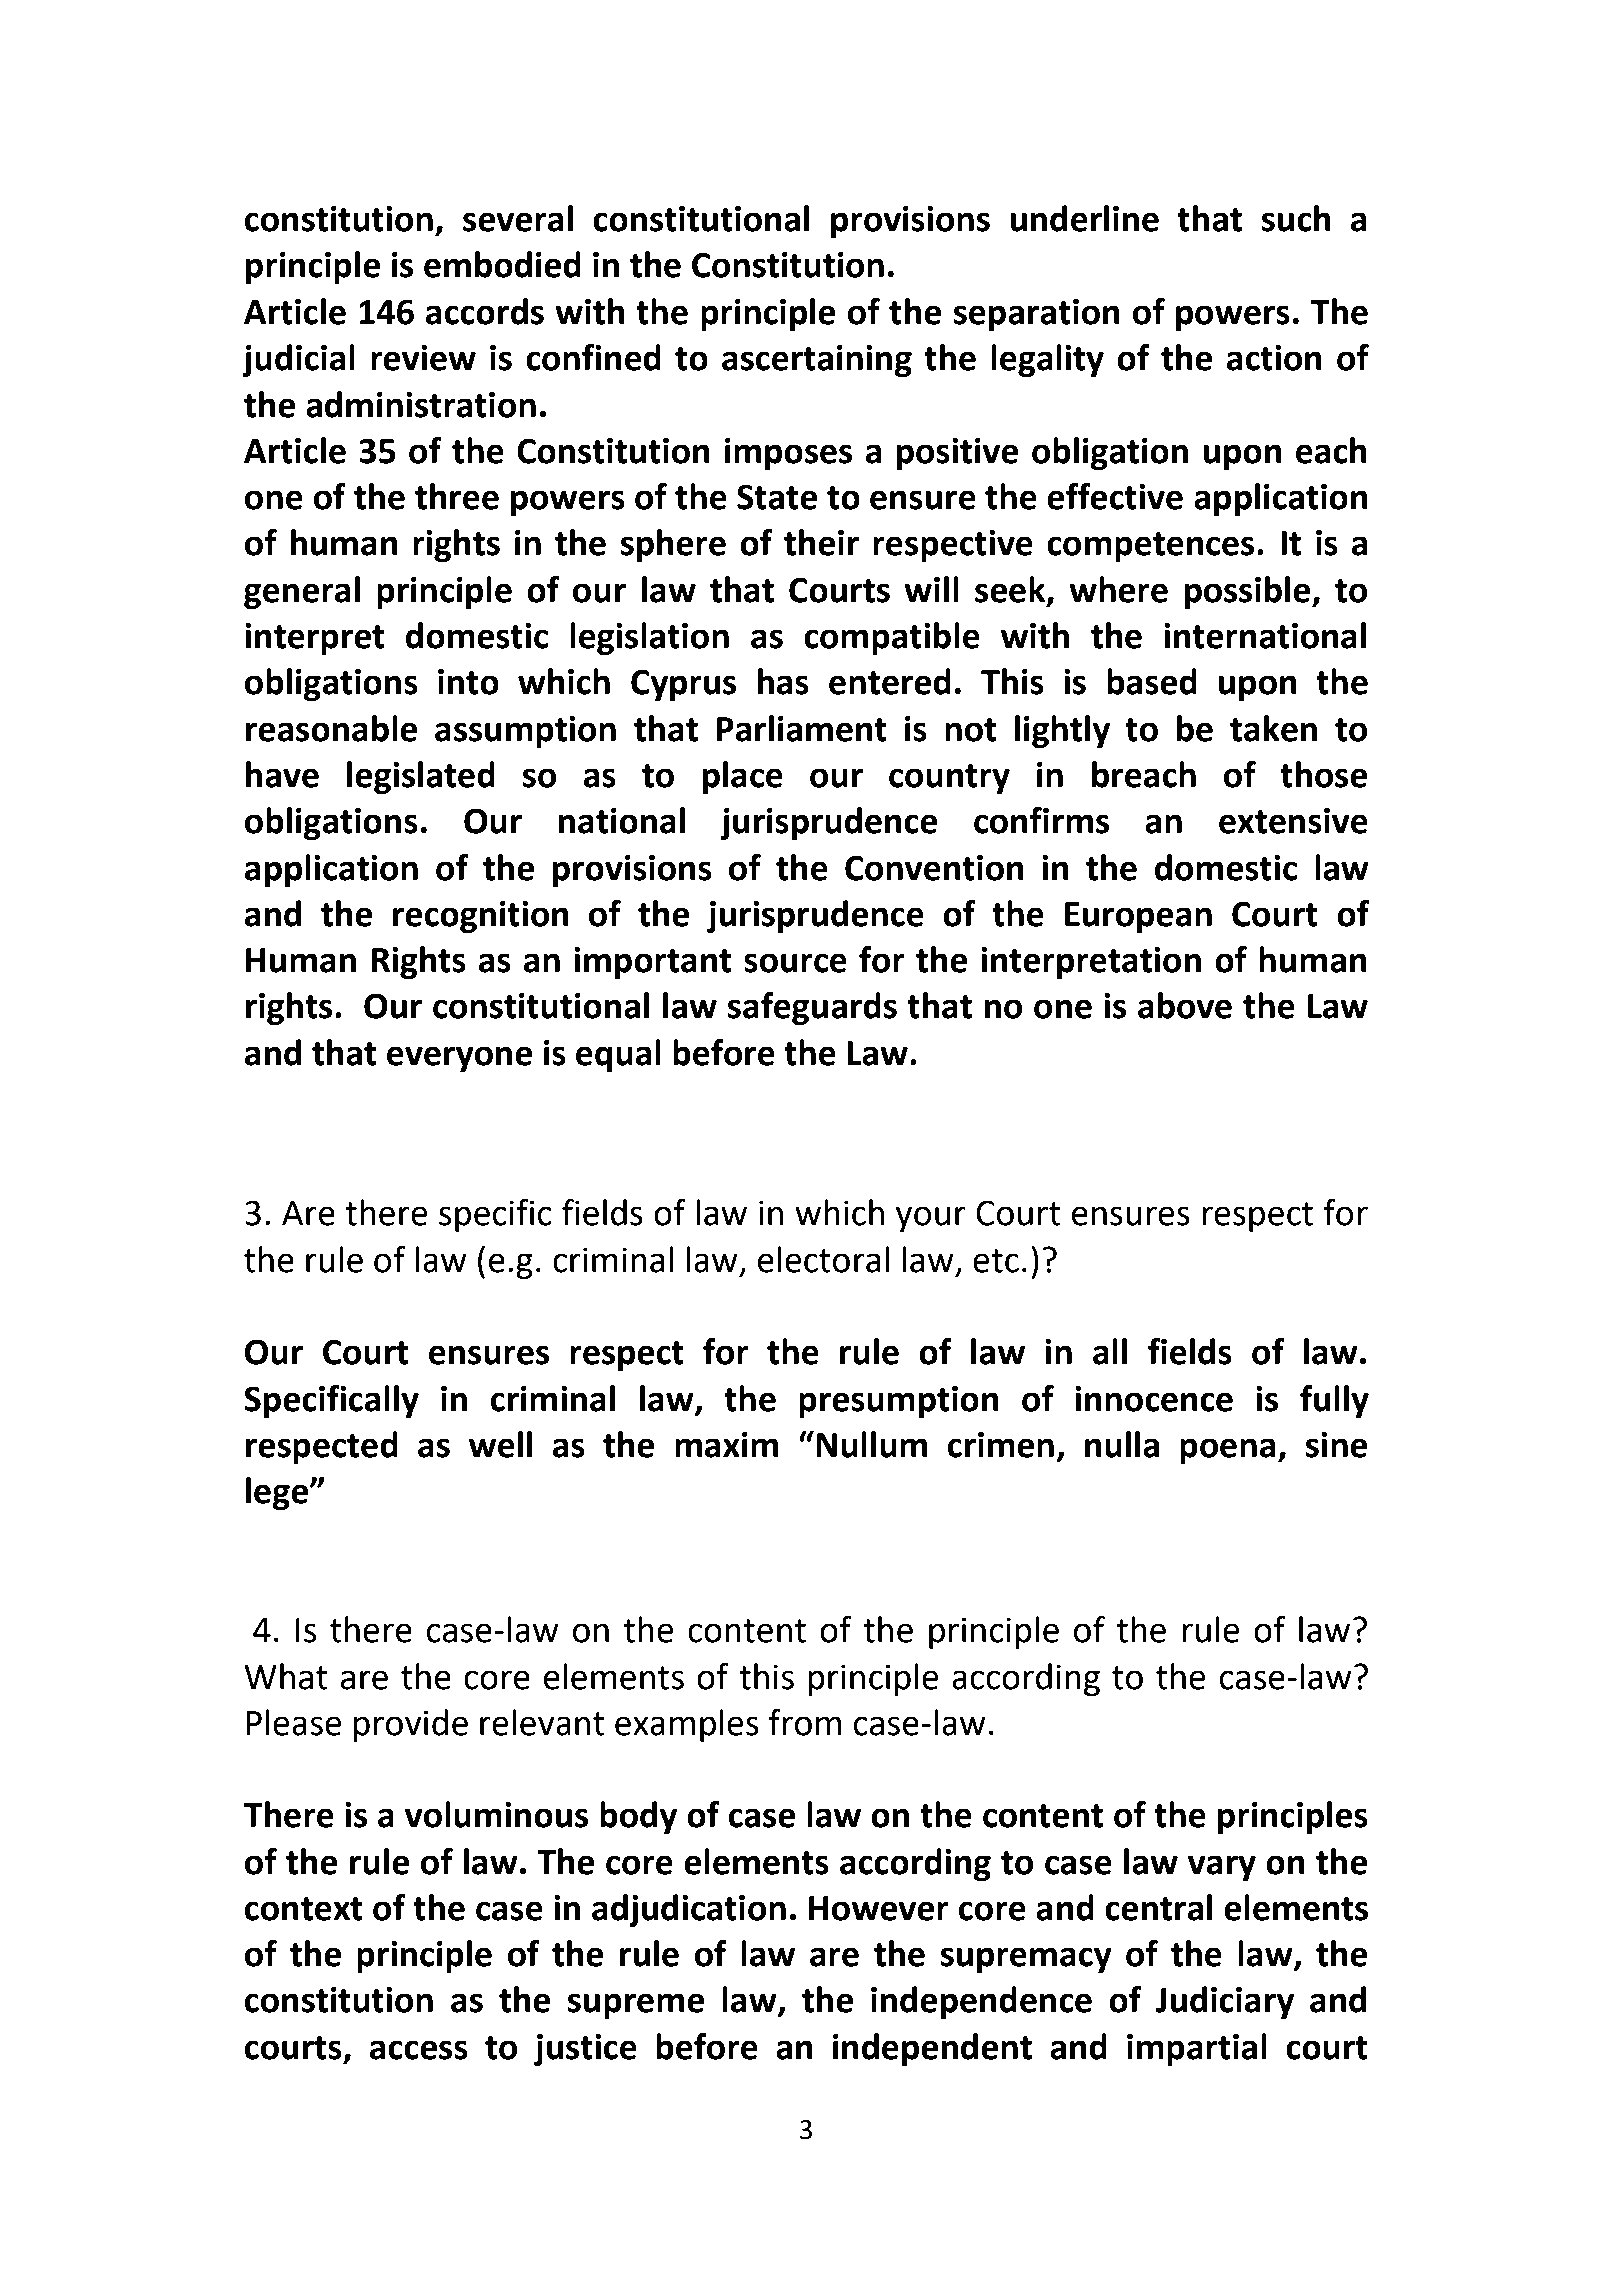  Describe the element at coordinates (459, 1059) in the screenshot. I see `everyone` at that location.
